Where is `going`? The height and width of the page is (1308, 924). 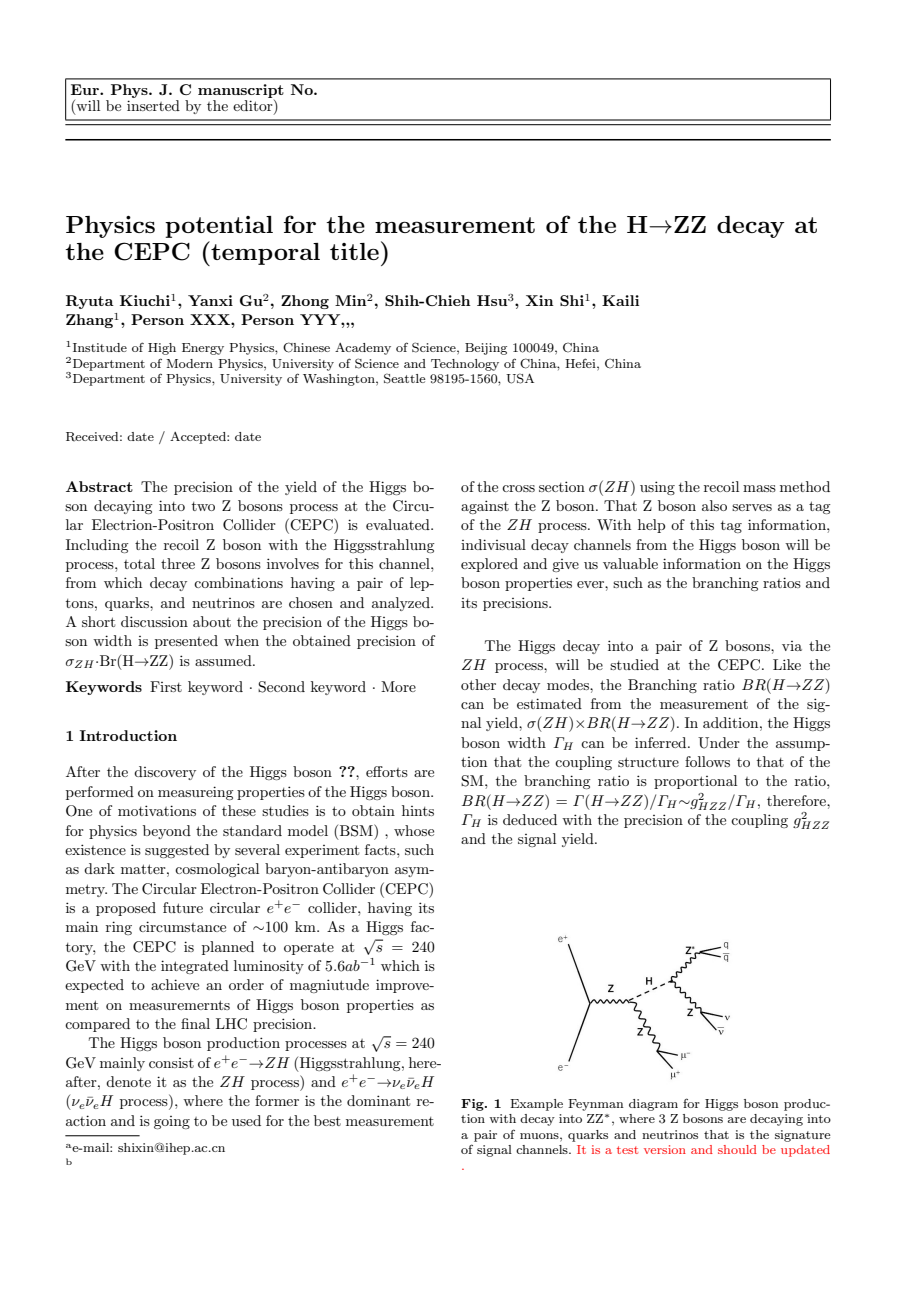 going is located at coordinates (172, 1122).
